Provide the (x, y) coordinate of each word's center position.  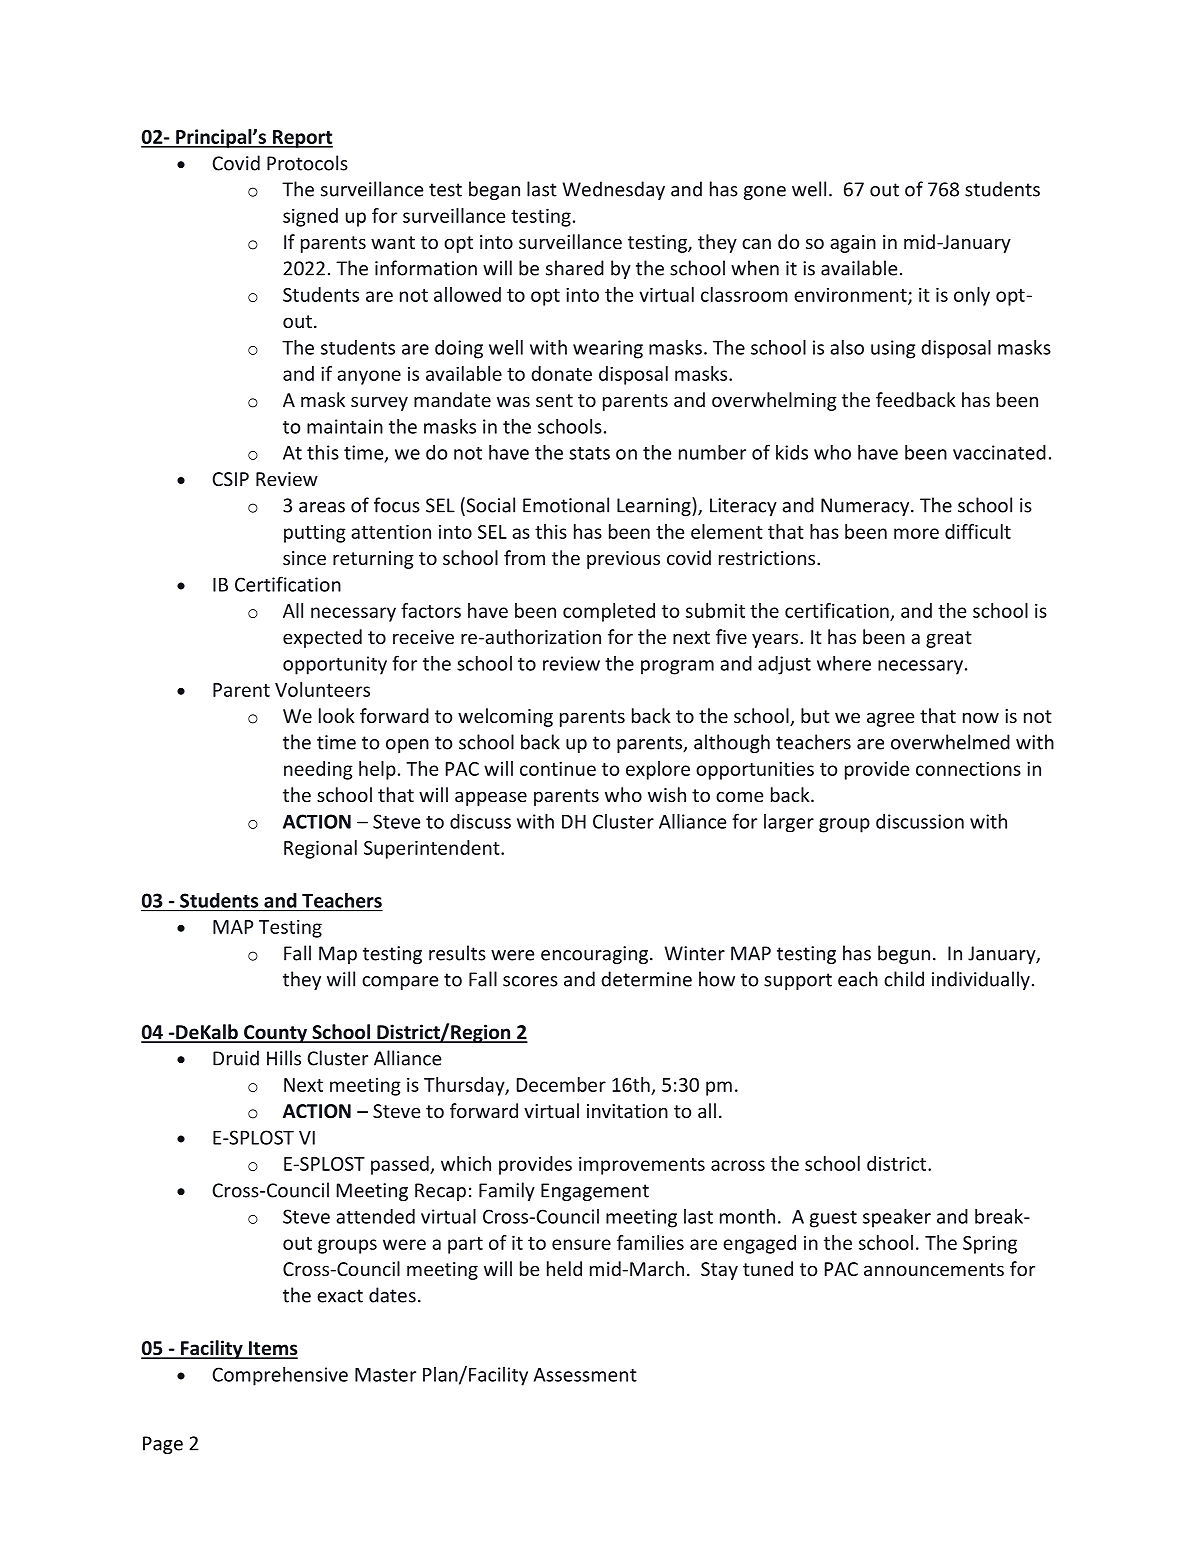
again (853, 244)
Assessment (585, 1374)
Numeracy (866, 507)
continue (558, 768)
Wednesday (614, 190)
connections (968, 768)
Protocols (307, 163)
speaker (897, 1218)
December (561, 1084)
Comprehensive (280, 1376)
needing (318, 770)
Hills (284, 1058)
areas (322, 507)
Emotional (566, 505)
